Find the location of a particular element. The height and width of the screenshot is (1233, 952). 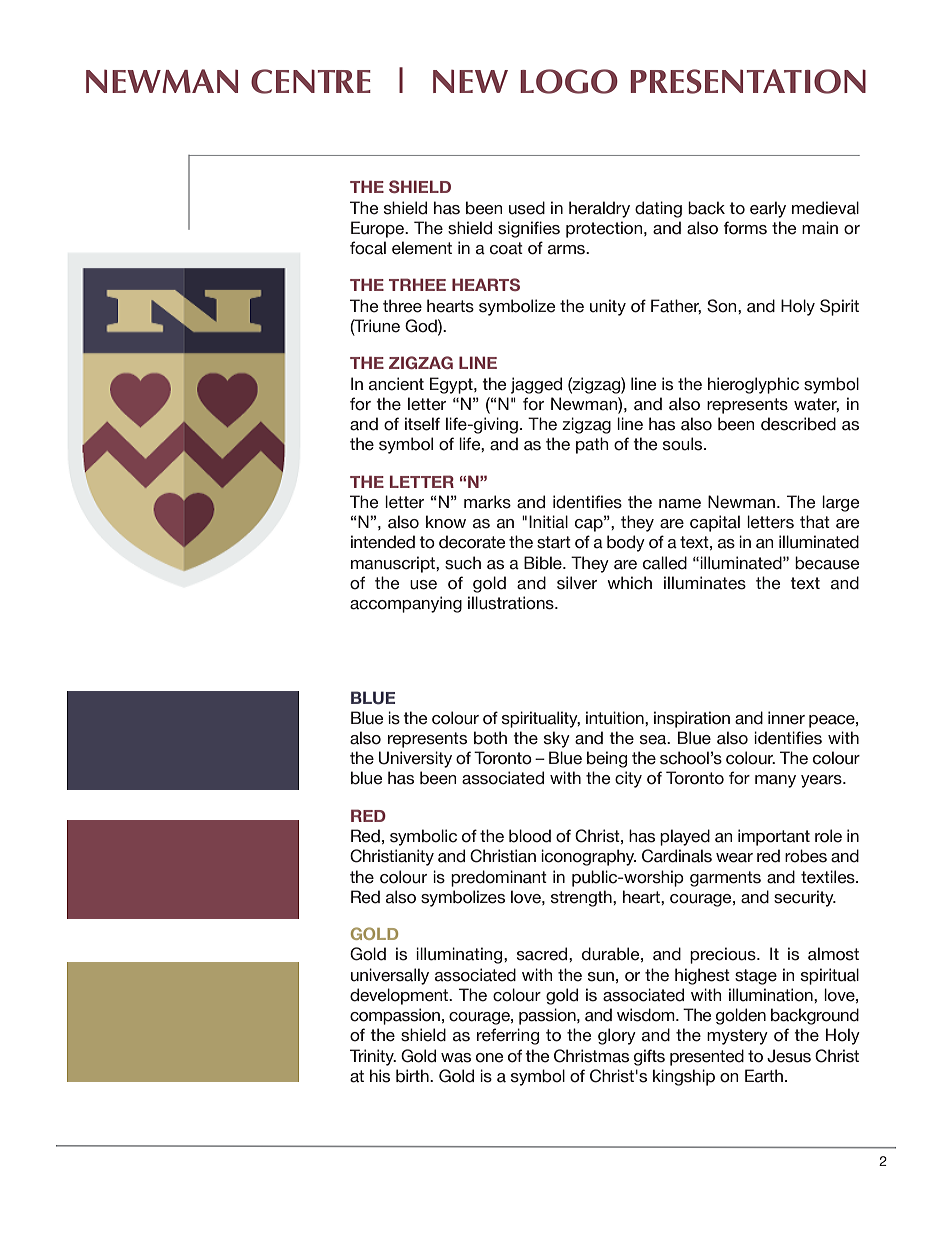

PRESENTATION is located at coordinates (748, 81).
